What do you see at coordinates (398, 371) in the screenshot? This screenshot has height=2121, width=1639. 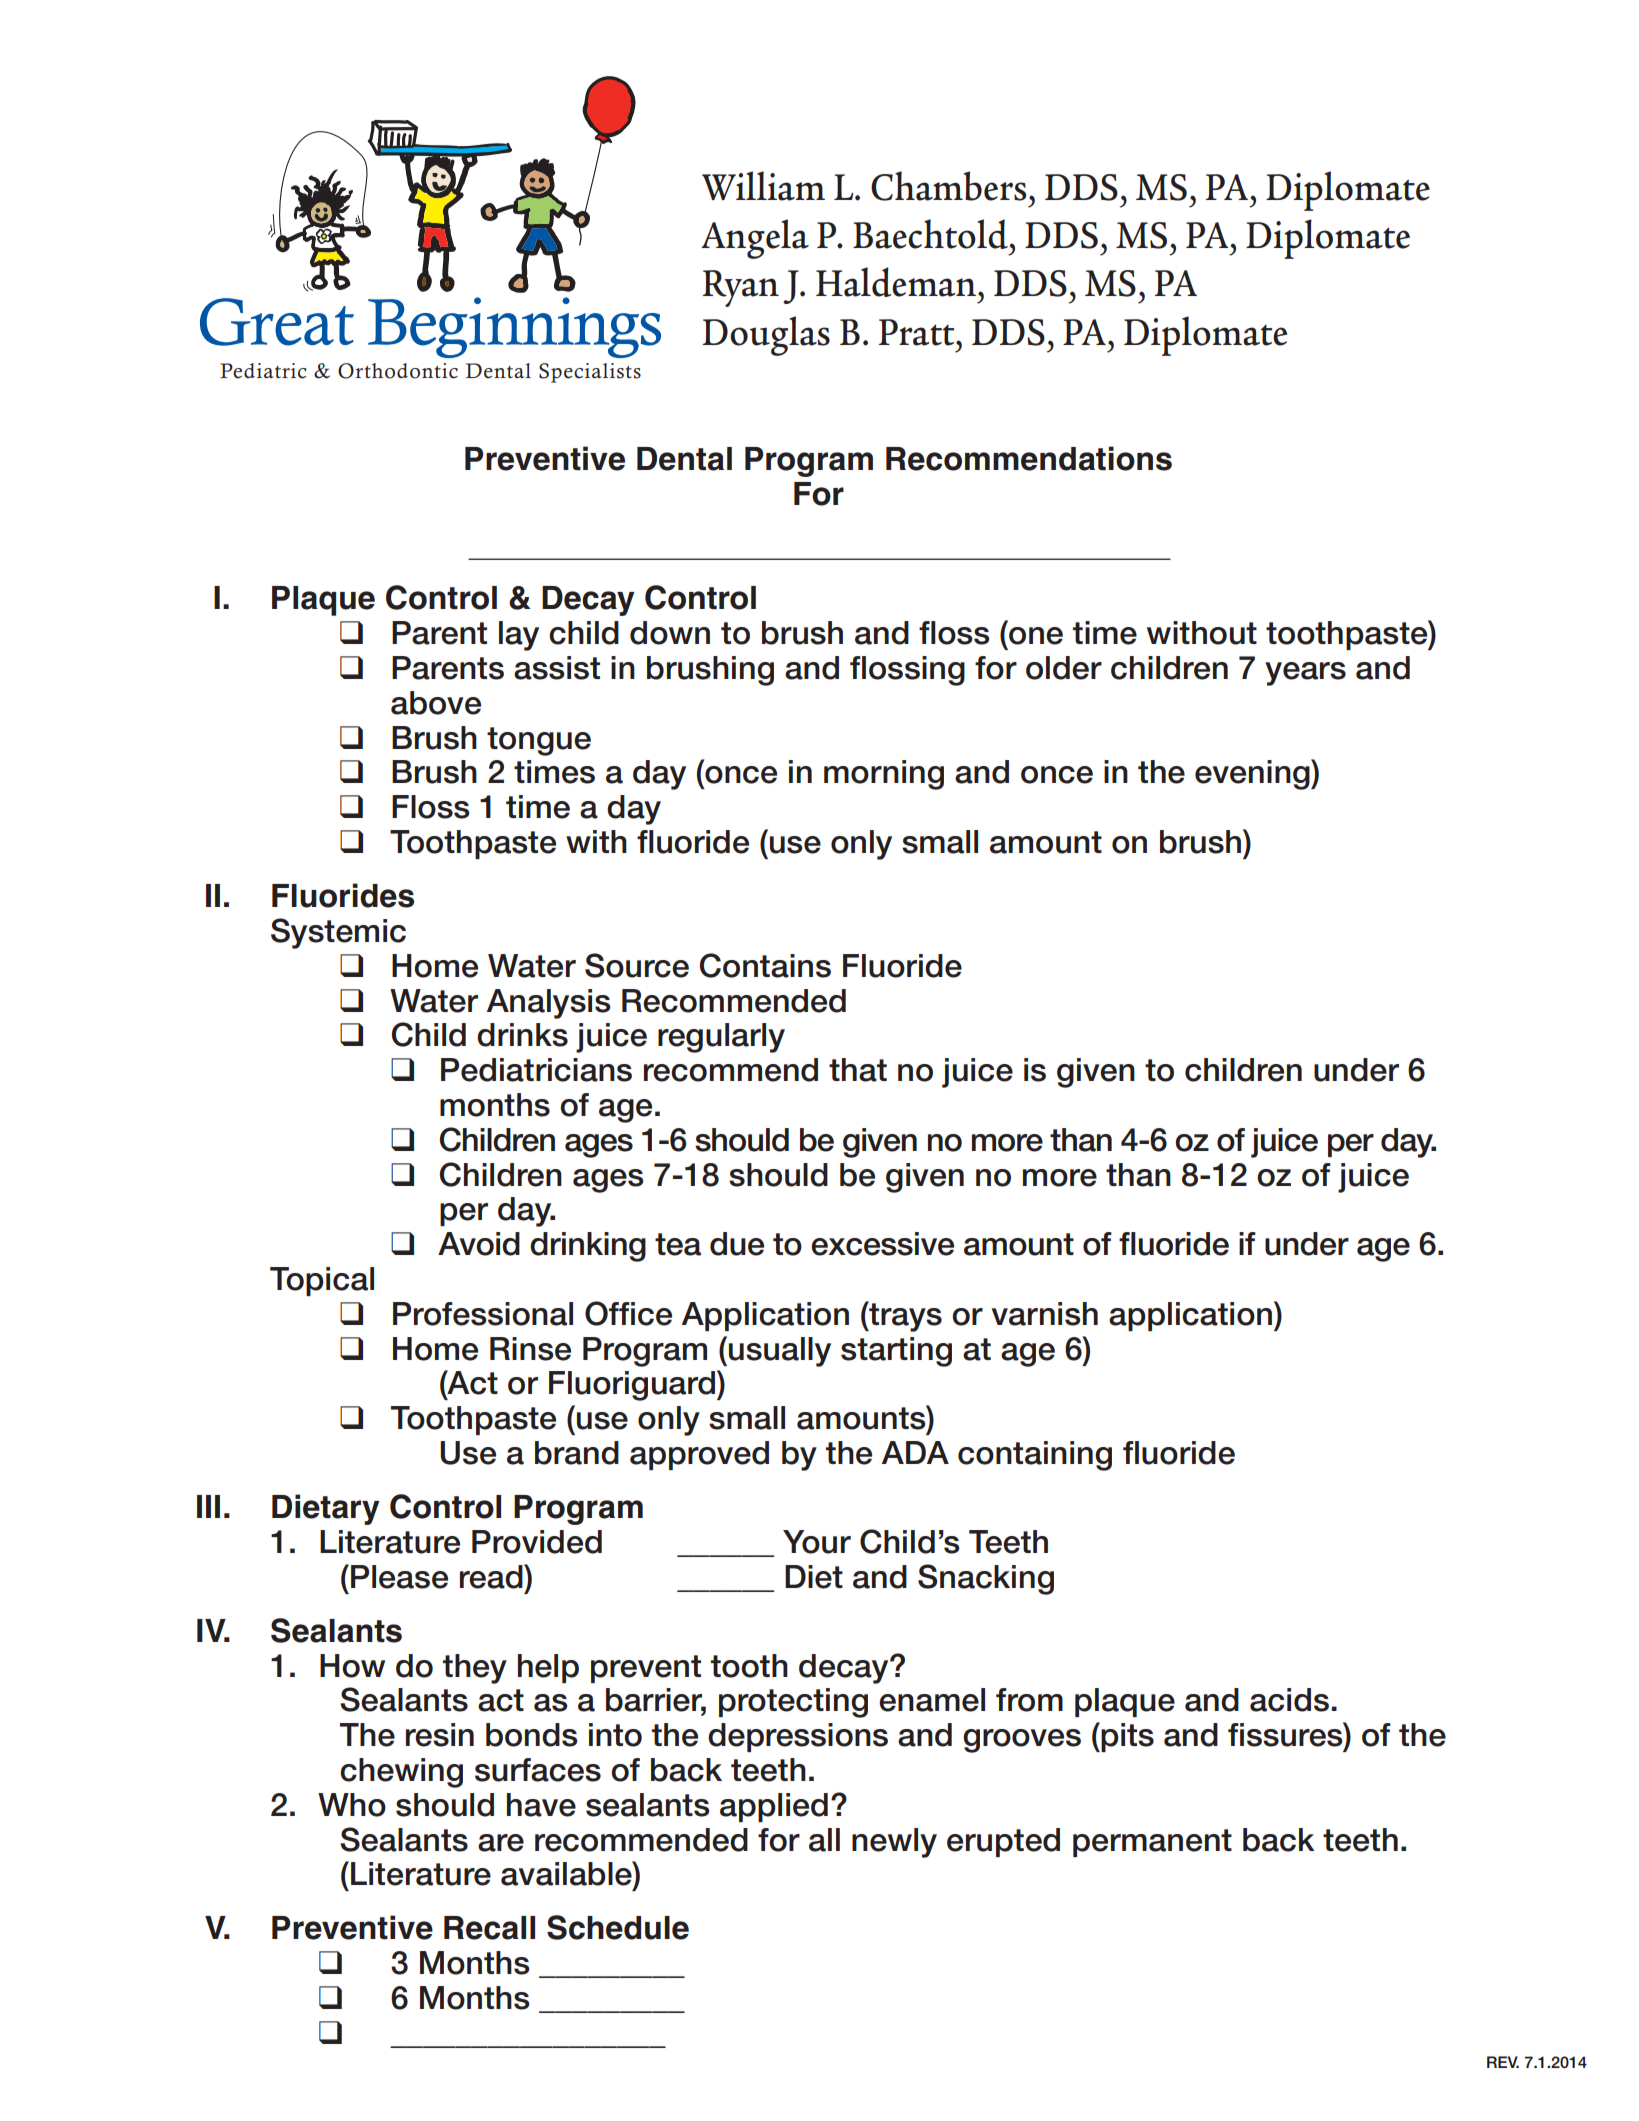 I see `Orthodontic` at bounding box center [398, 371].
